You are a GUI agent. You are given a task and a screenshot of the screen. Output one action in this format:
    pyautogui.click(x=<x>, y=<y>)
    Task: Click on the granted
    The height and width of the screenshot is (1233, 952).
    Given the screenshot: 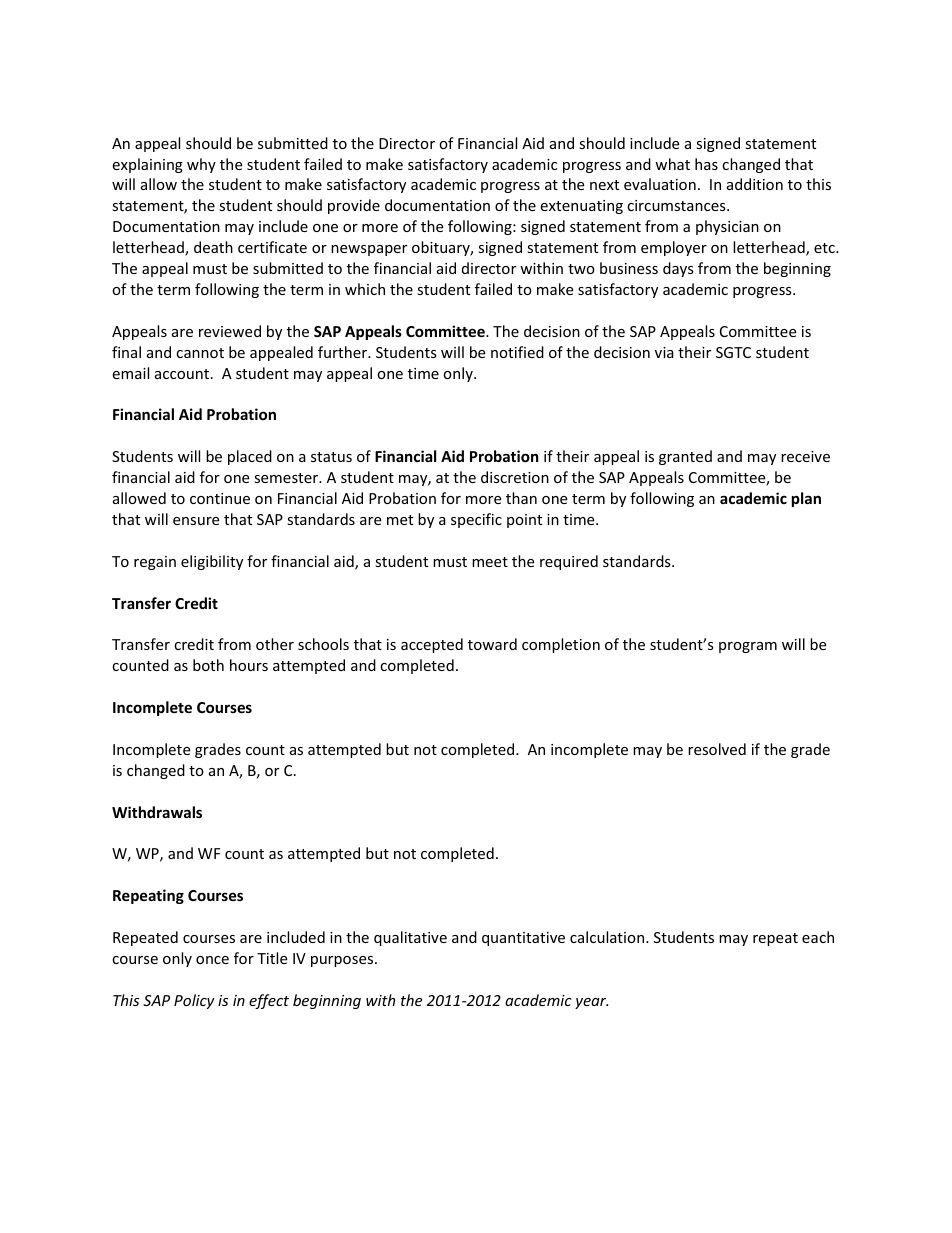 What is the action you would take?
    pyautogui.click(x=685, y=457)
